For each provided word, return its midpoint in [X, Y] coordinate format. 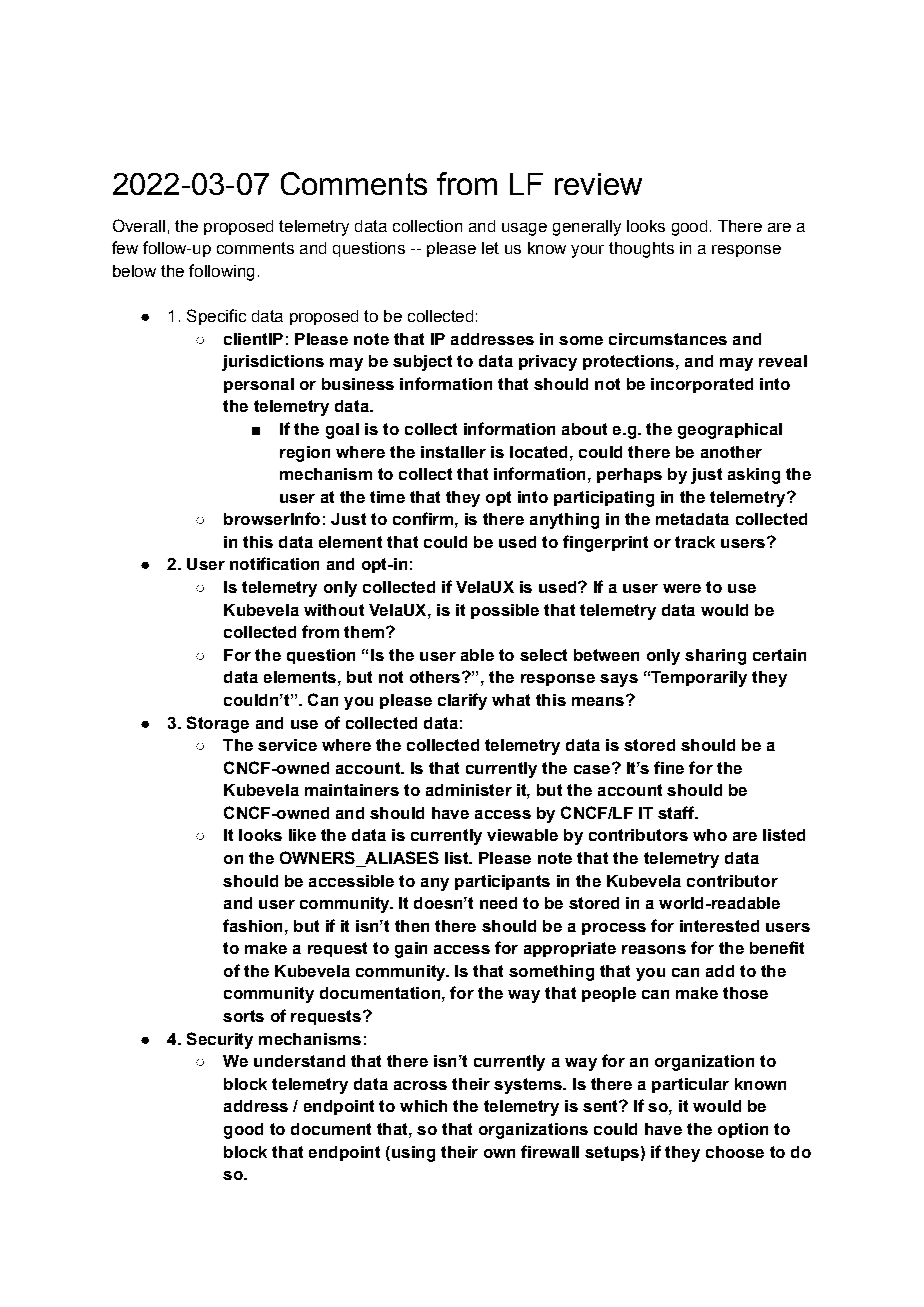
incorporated [702, 385]
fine [669, 767]
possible [505, 611]
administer [469, 790]
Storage [218, 724]
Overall [139, 225]
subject [422, 363]
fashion [252, 925]
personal [259, 385]
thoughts [641, 250]
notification [274, 563]
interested [719, 926]
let [490, 248]
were [682, 588]
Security [220, 1040]
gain [411, 950]
